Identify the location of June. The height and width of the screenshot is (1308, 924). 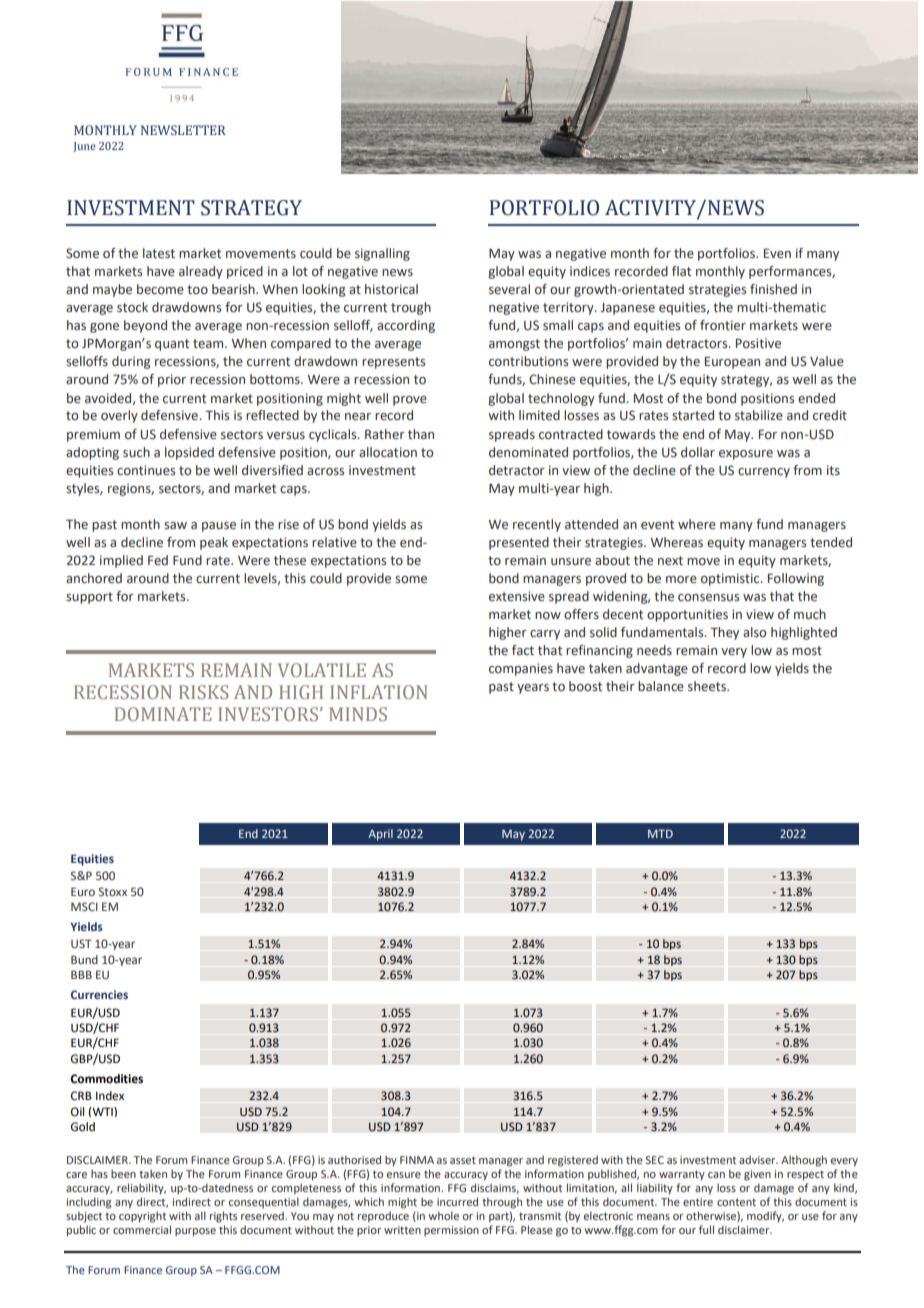
(85, 147).
